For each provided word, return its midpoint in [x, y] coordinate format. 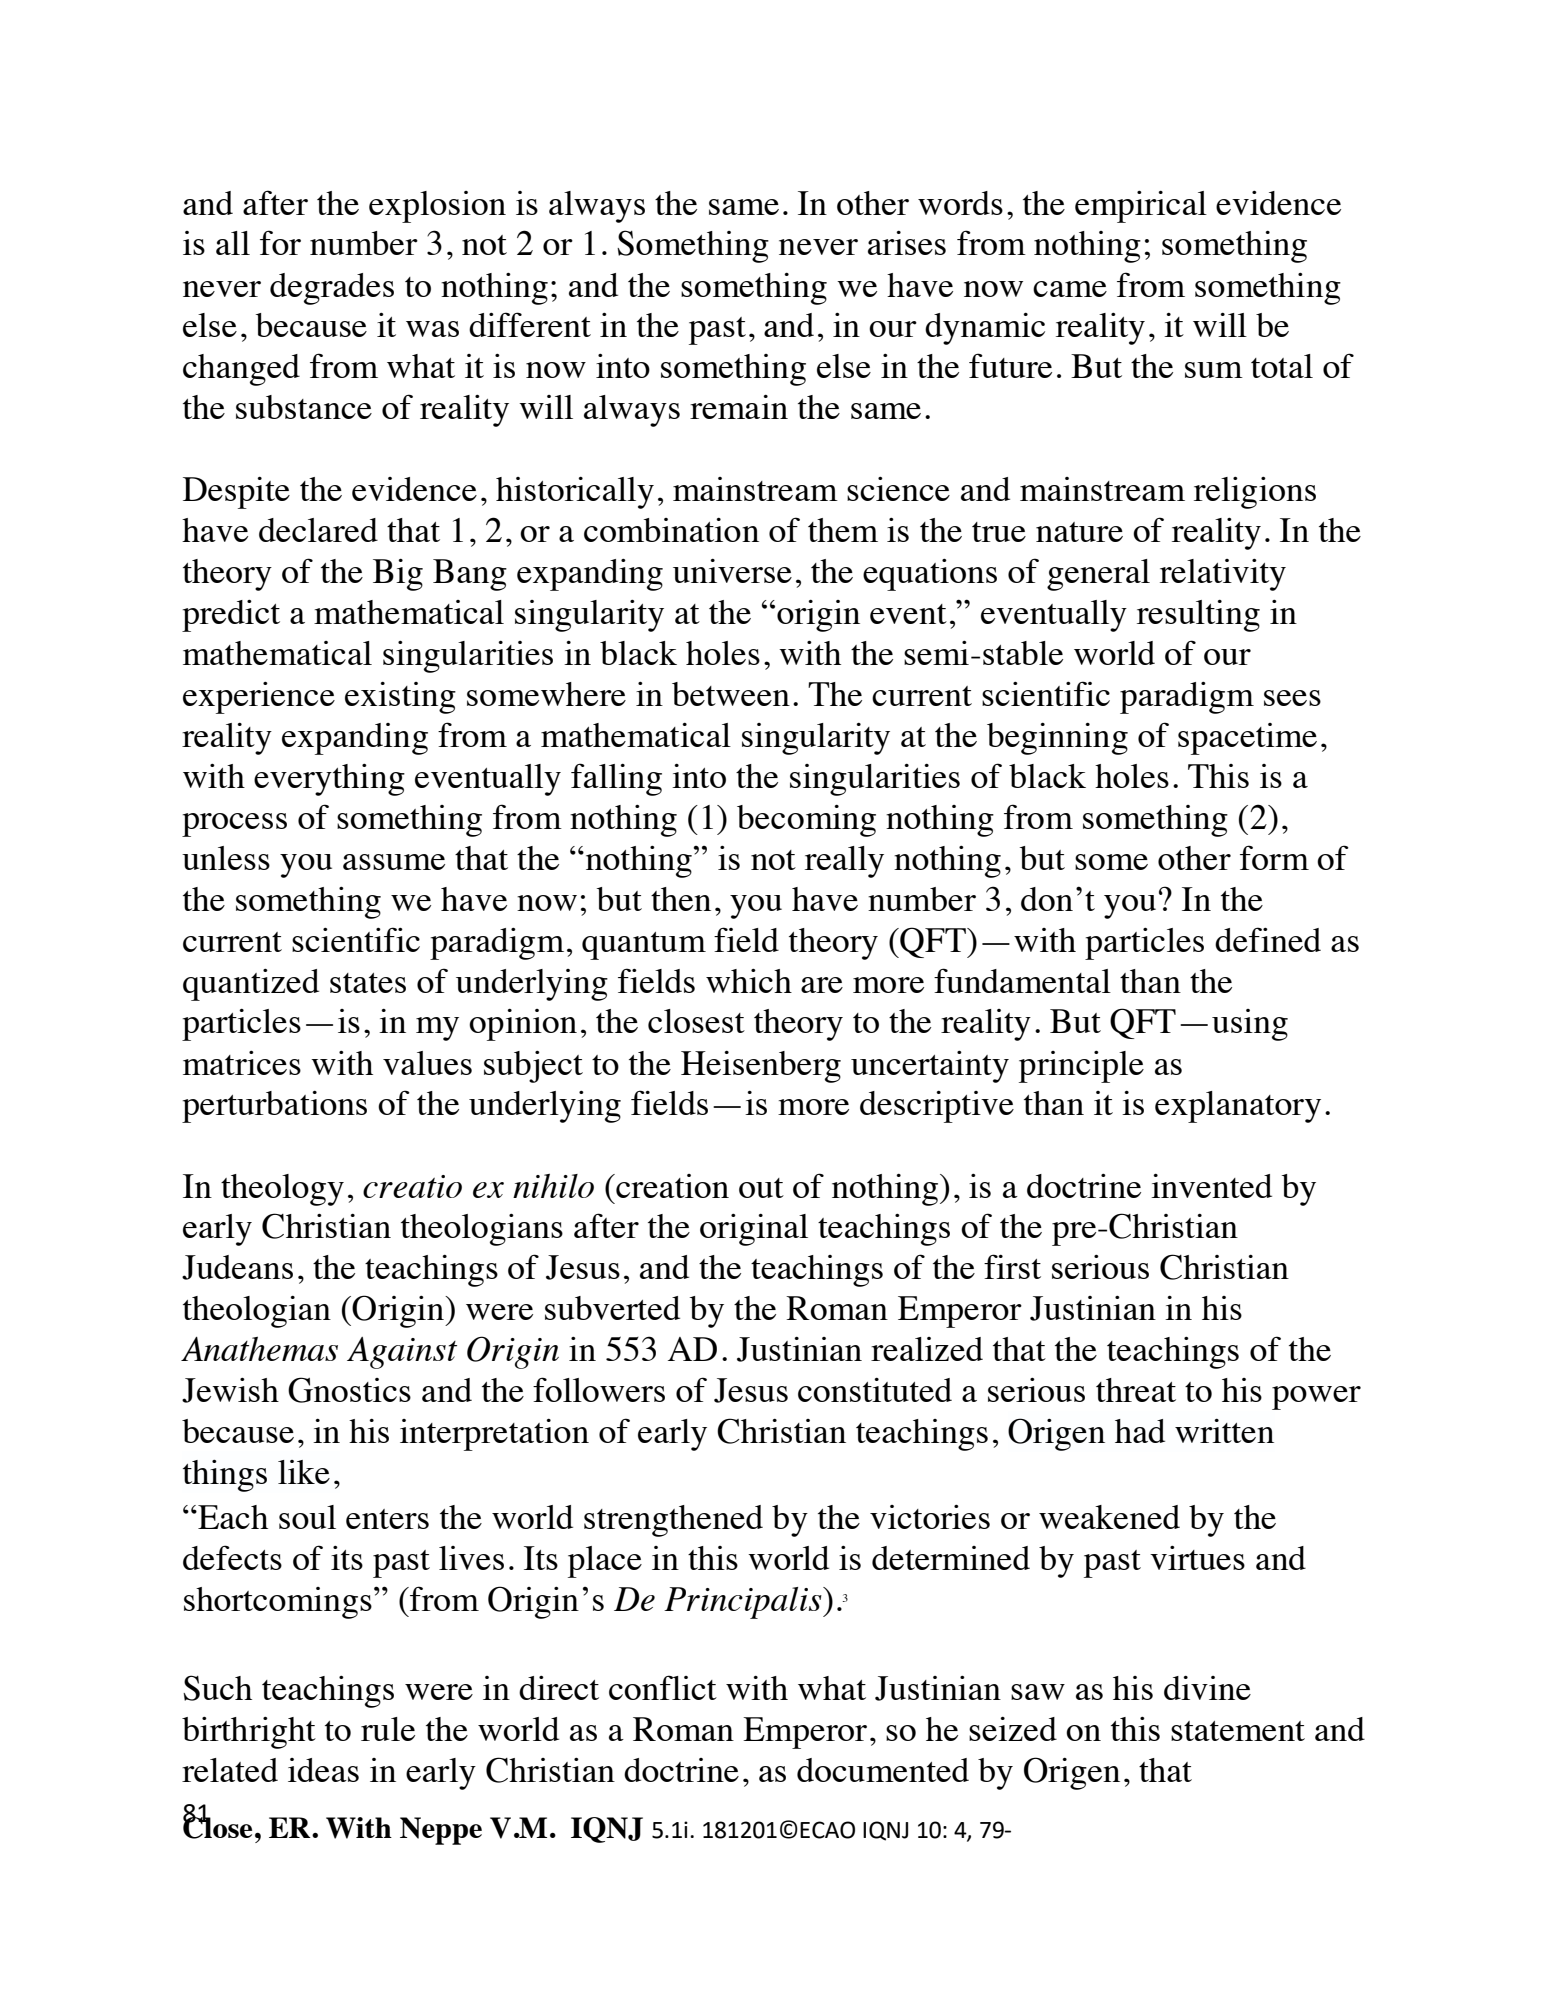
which [749, 981]
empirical [1141, 207]
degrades [332, 289]
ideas [323, 1770]
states [368, 983]
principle [1081, 1067]
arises [907, 243]
